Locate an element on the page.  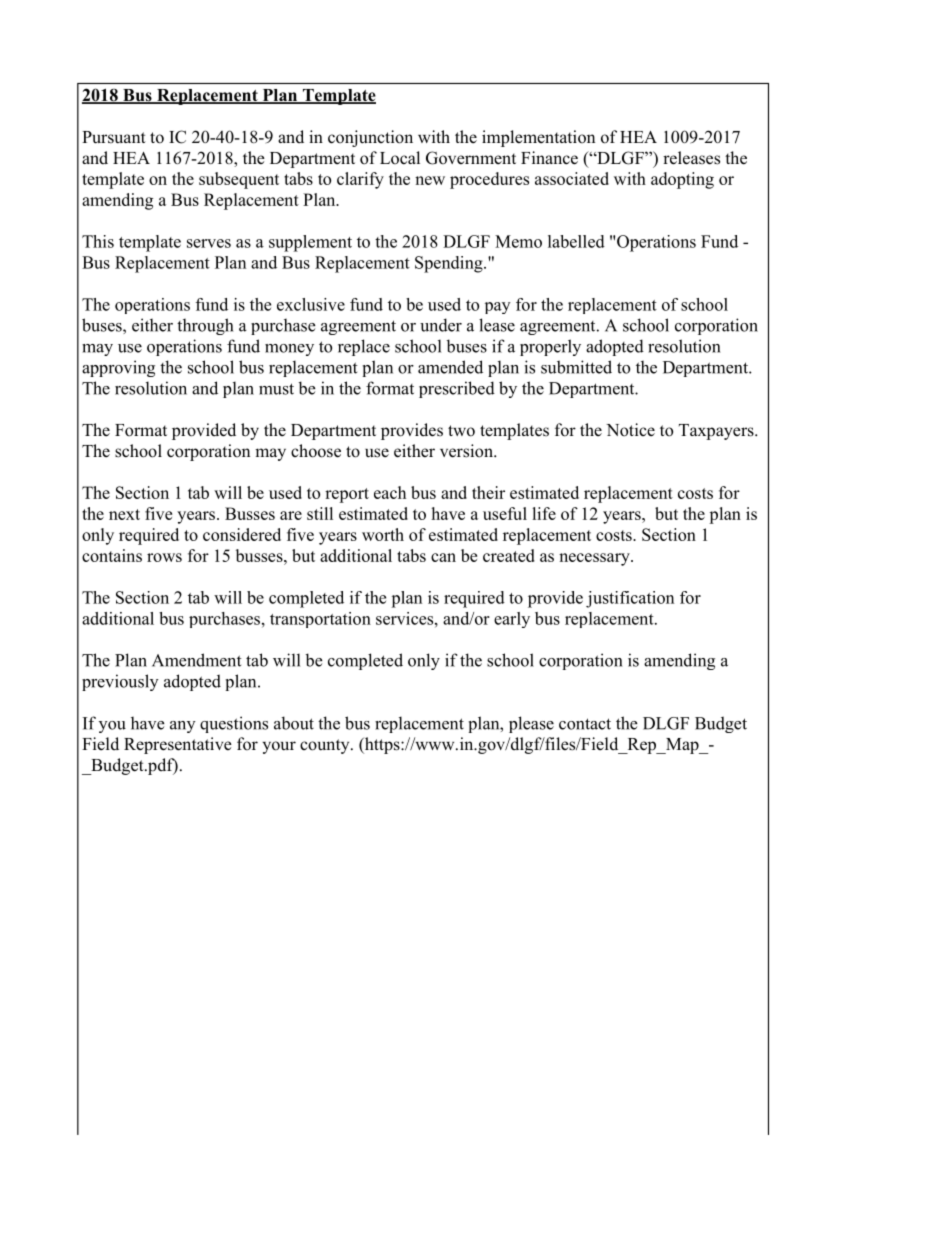
any is located at coordinates (183, 727).
